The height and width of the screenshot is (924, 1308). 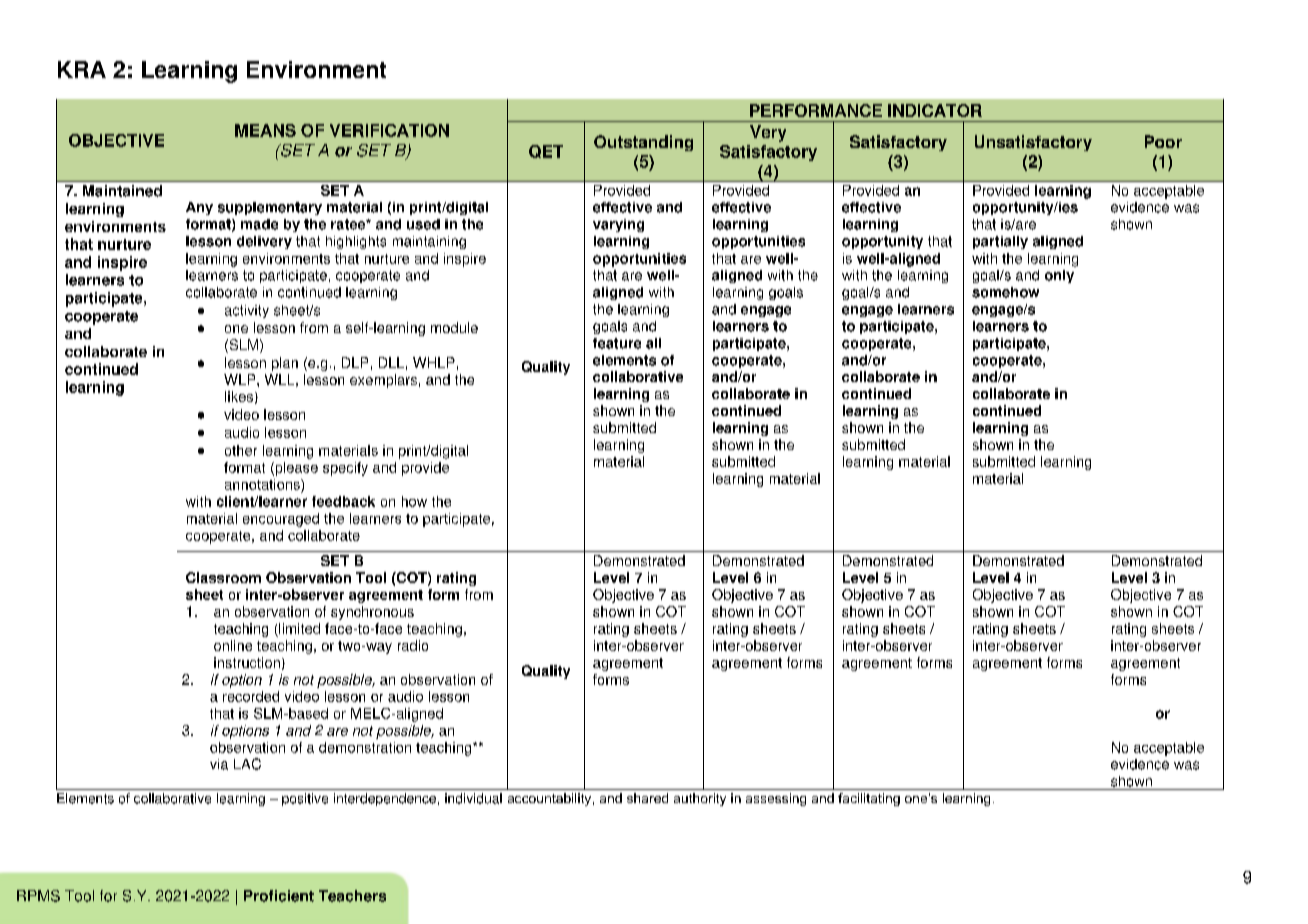 What do you see at coordinates (263, 484) in the screenshot?
I see `annotations` at bounding box center [263, 484].
